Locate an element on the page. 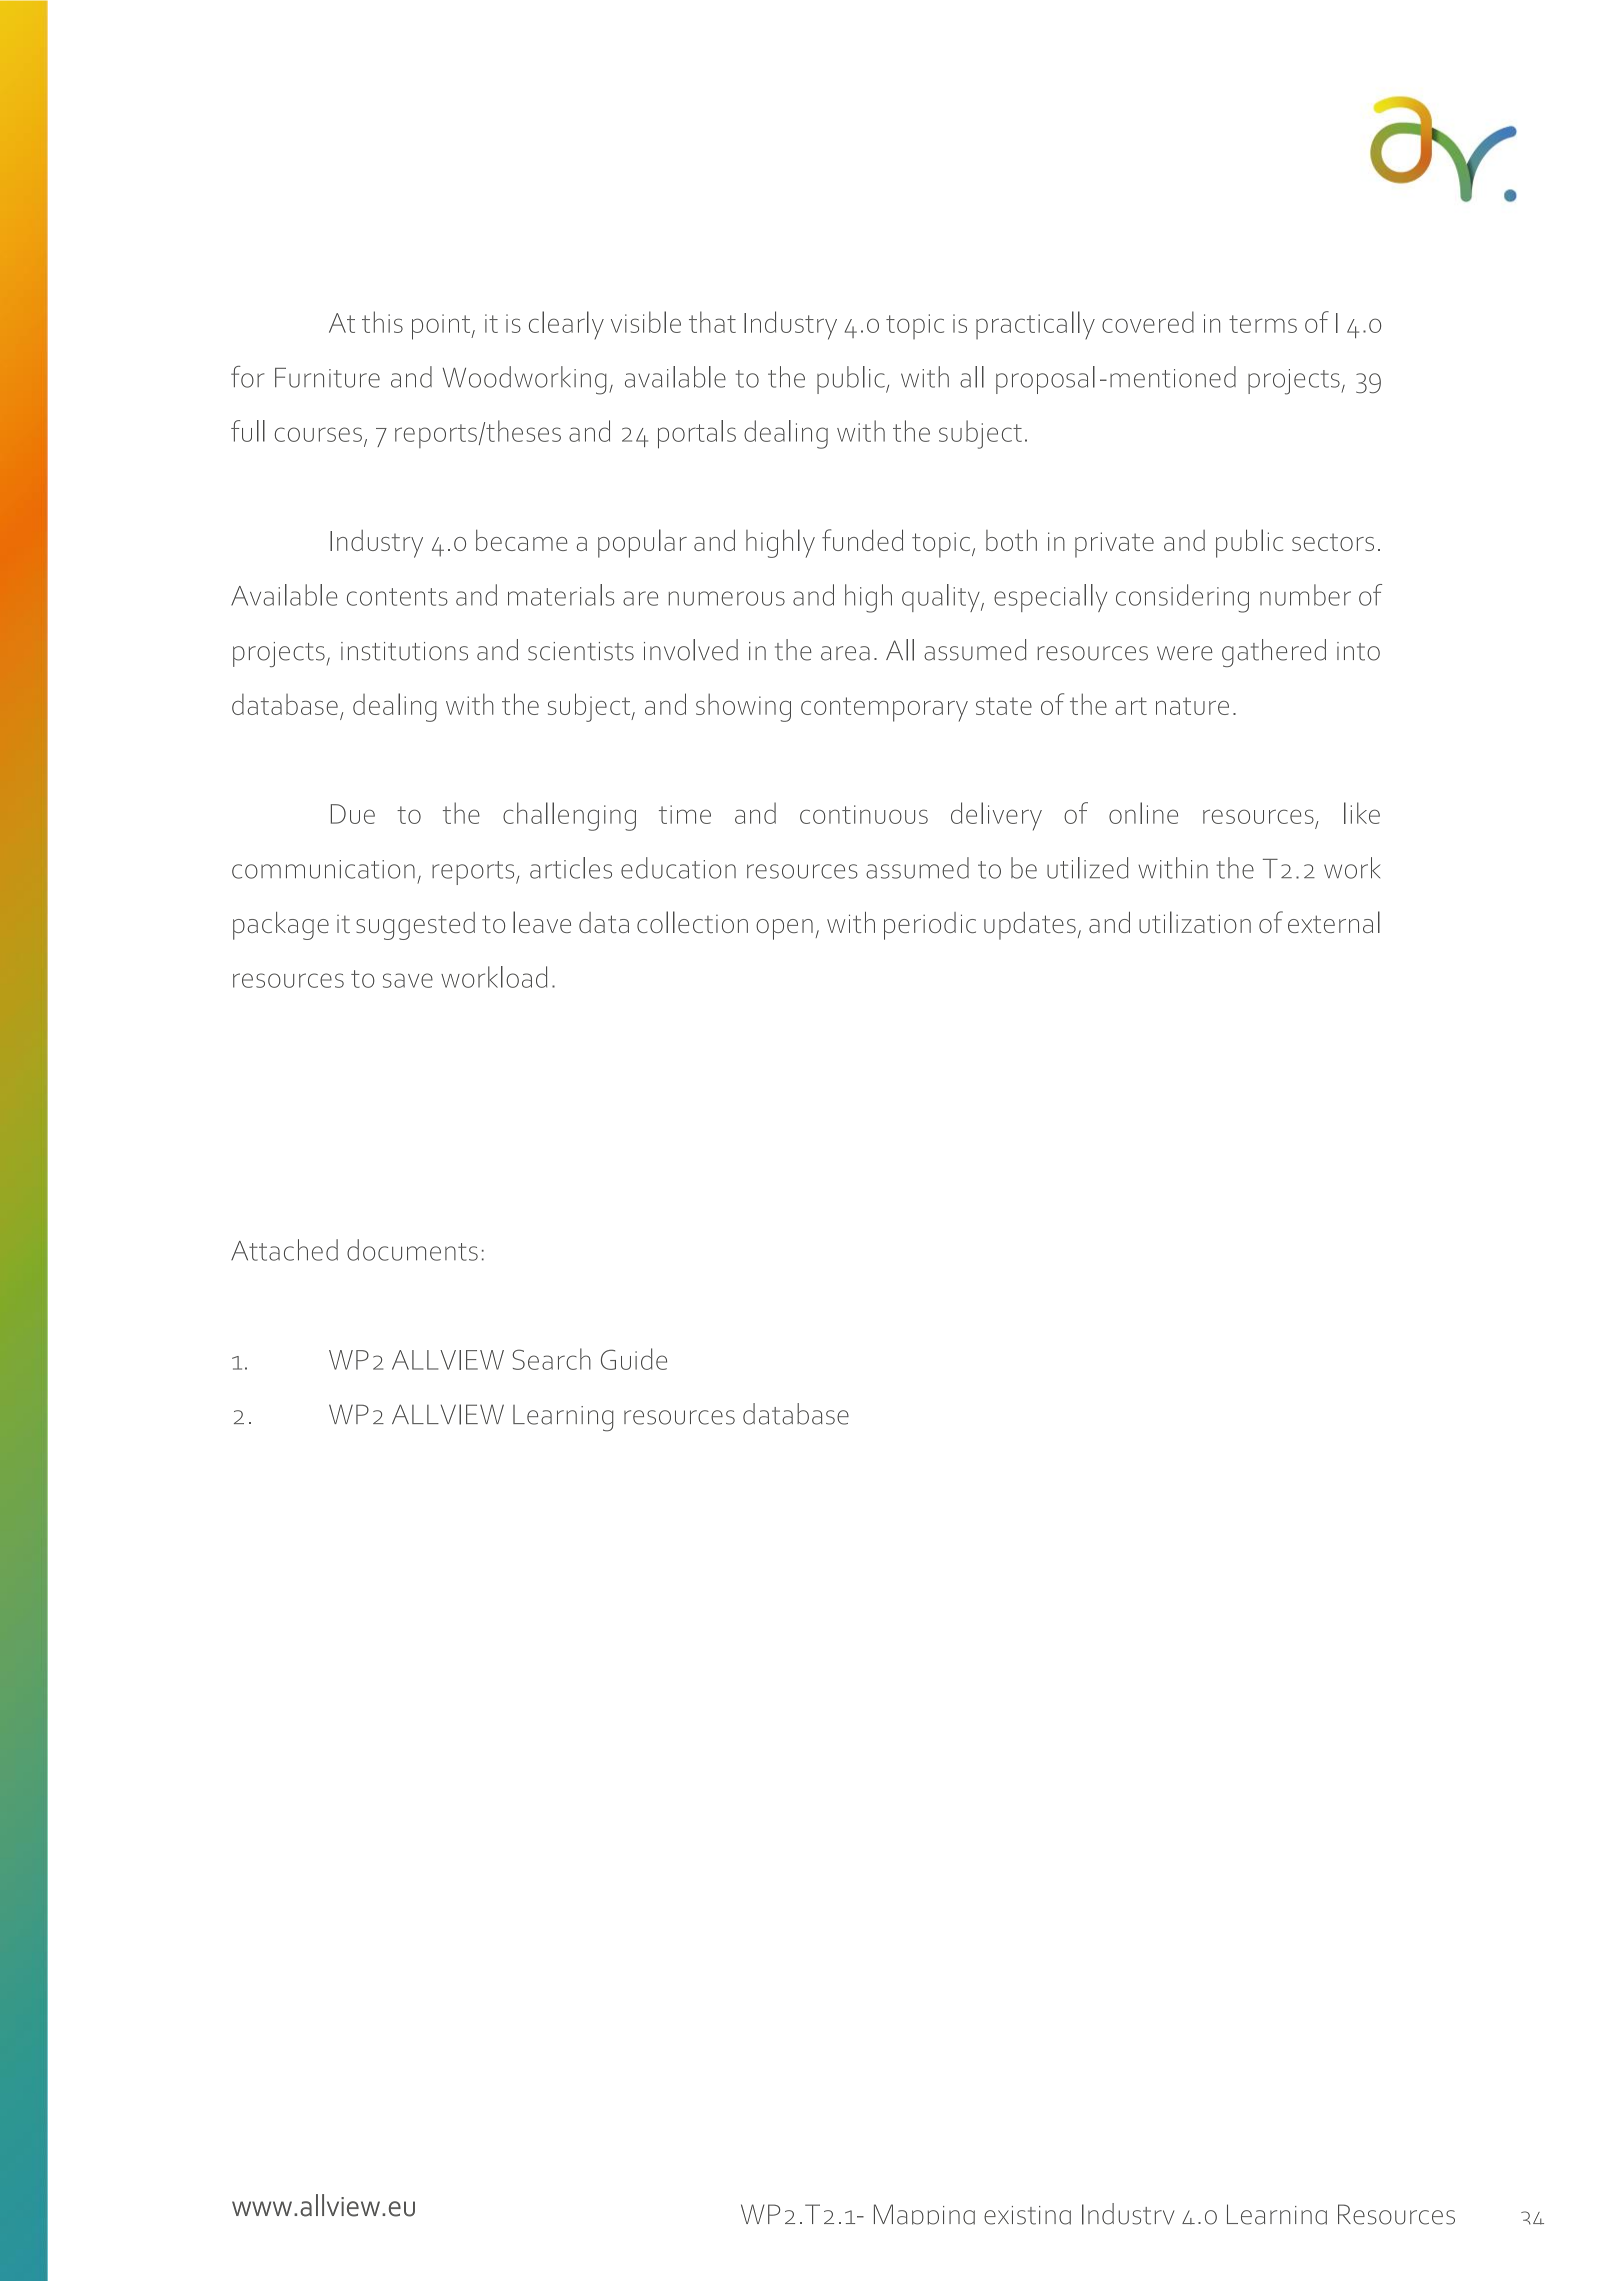 The width and height of the document is (1613, 2281). terms is located at coordinates (1263, 324).
